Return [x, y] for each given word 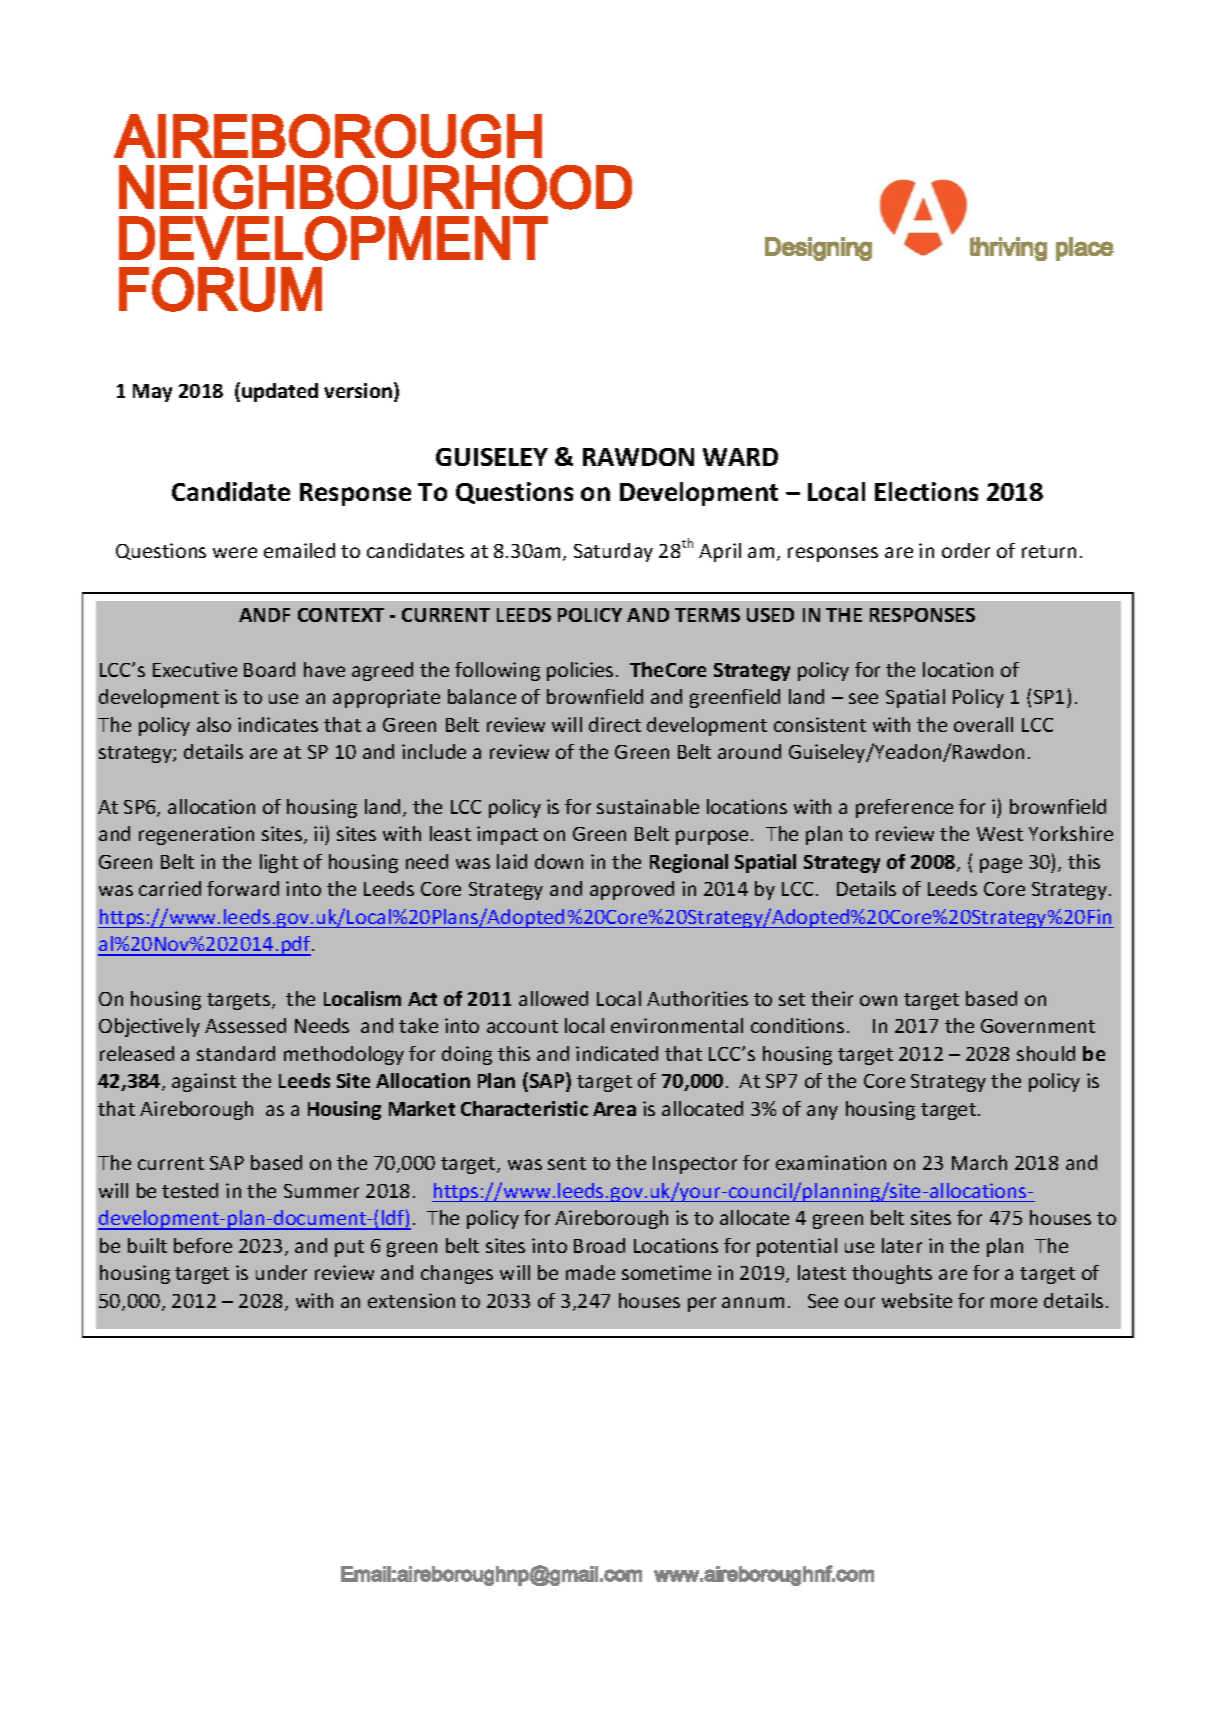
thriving [1008, 249]
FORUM [220, 289]
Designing [818, 249]
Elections [926, 491]
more [1014, 1302]
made [590, 1272]
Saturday [613, 552]
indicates [278, 724]
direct [615, 724]
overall [983, 724]
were [235, 552]
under [281, 1272]
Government [1038, 1026]
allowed [553, 998]
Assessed [245, 1025]
